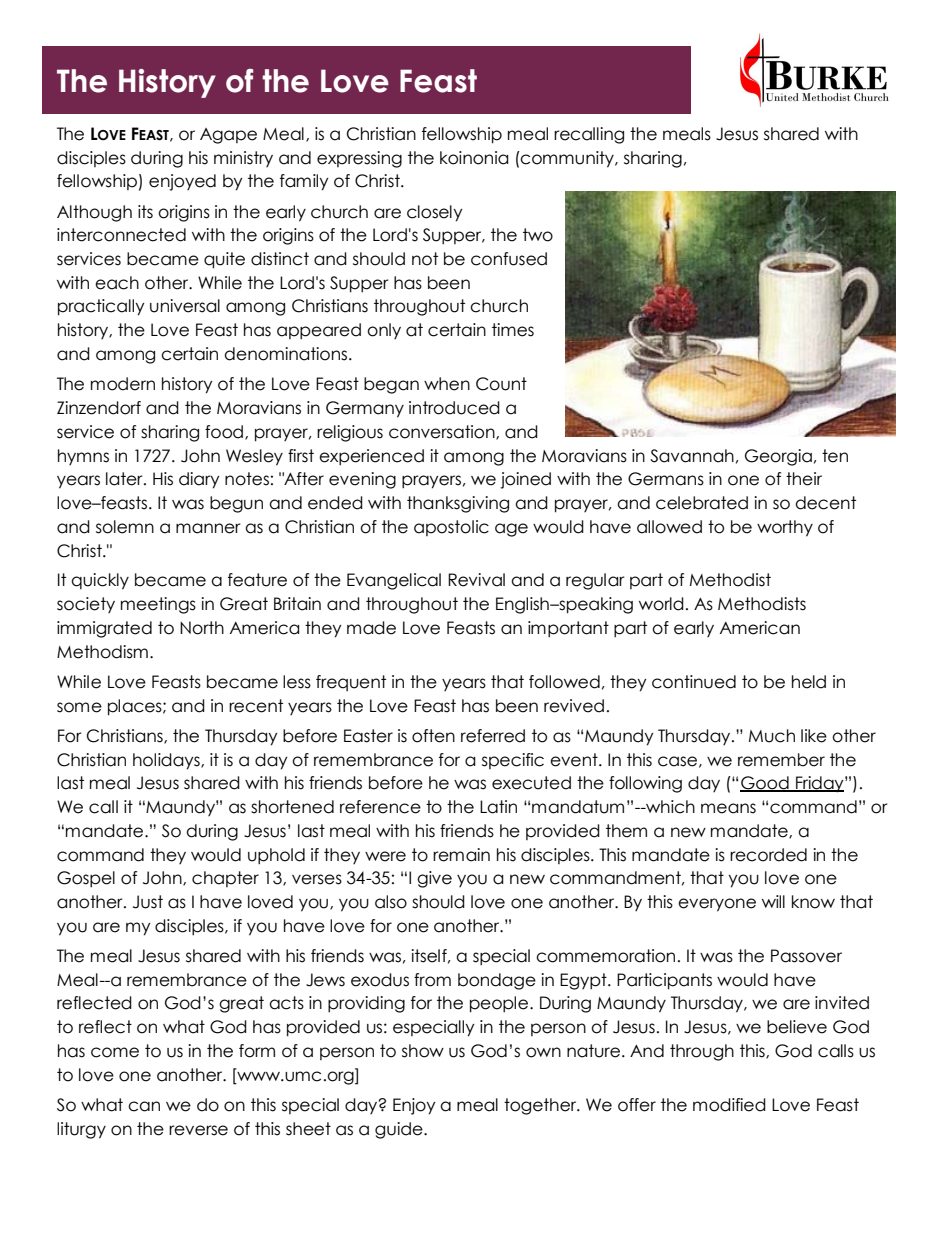 The height and width of the page is (1233, 952). Describe the element at coordinates (435, 213) in the page. I see `closely` at that location.
